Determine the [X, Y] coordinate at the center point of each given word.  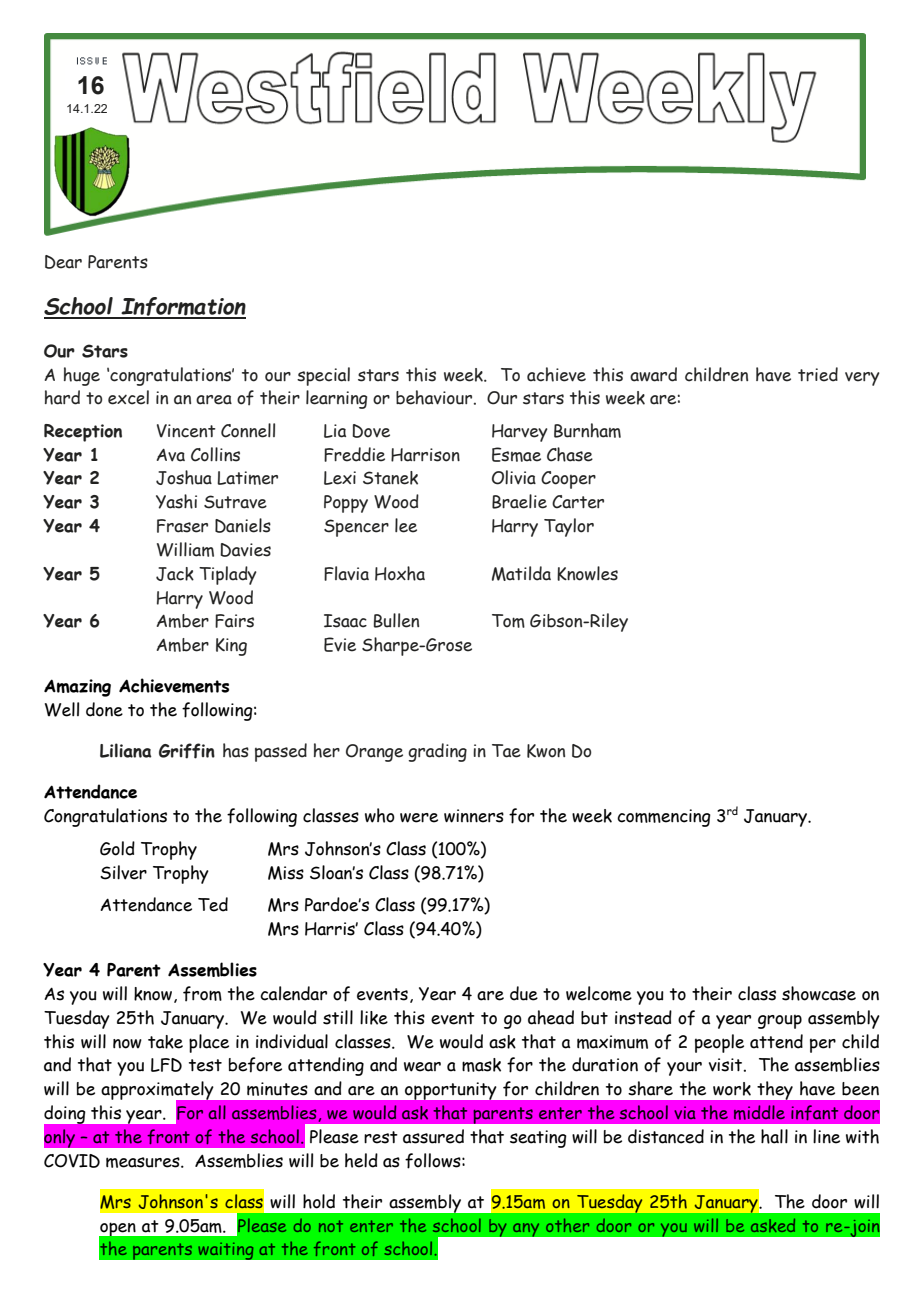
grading [437, 752]
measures [144, 1162]
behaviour [435, 397]
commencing [664, 818]
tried [818, 374]
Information [182, 307]
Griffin [187, 751]
